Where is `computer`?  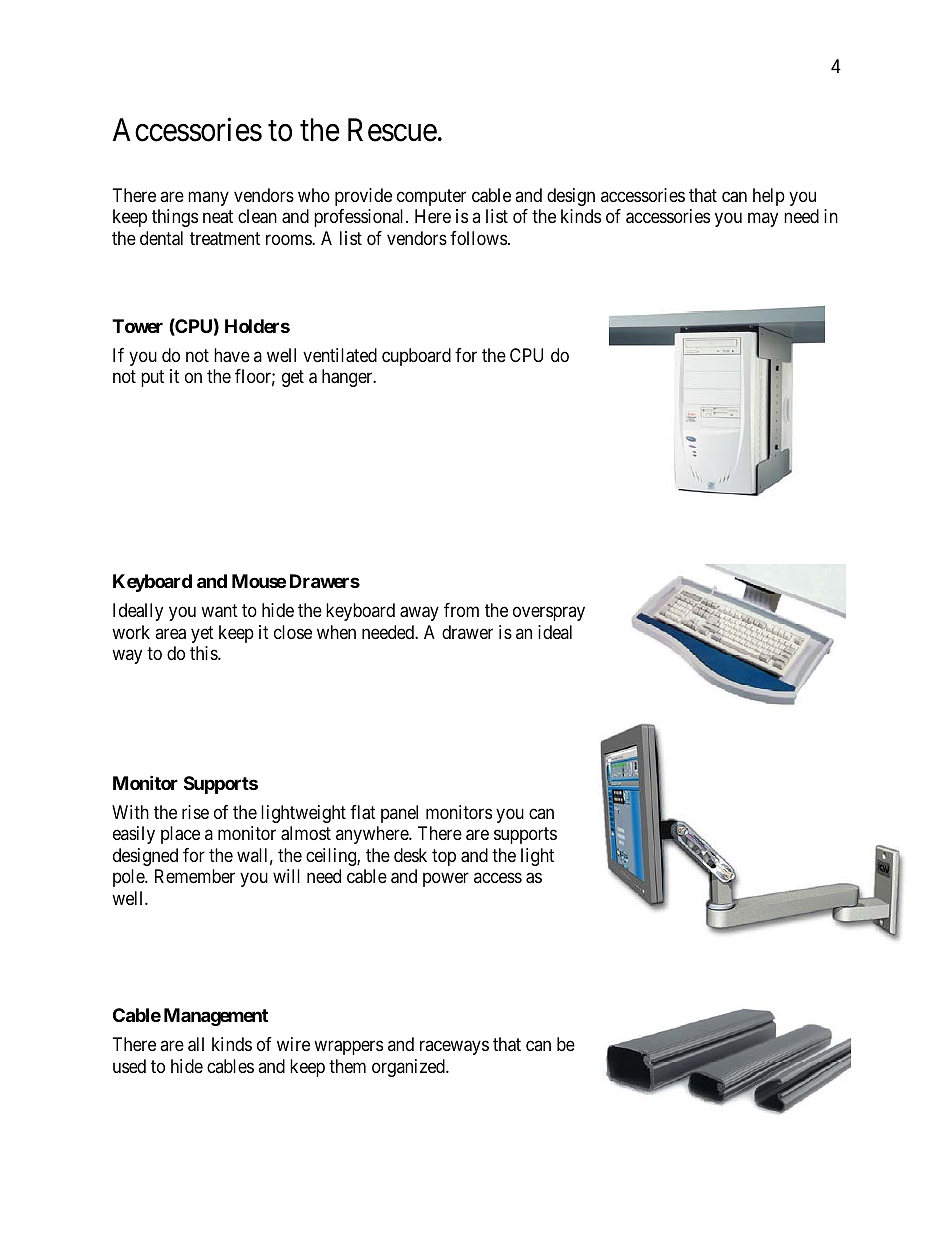 computer is located at coordinates (431, 197).
